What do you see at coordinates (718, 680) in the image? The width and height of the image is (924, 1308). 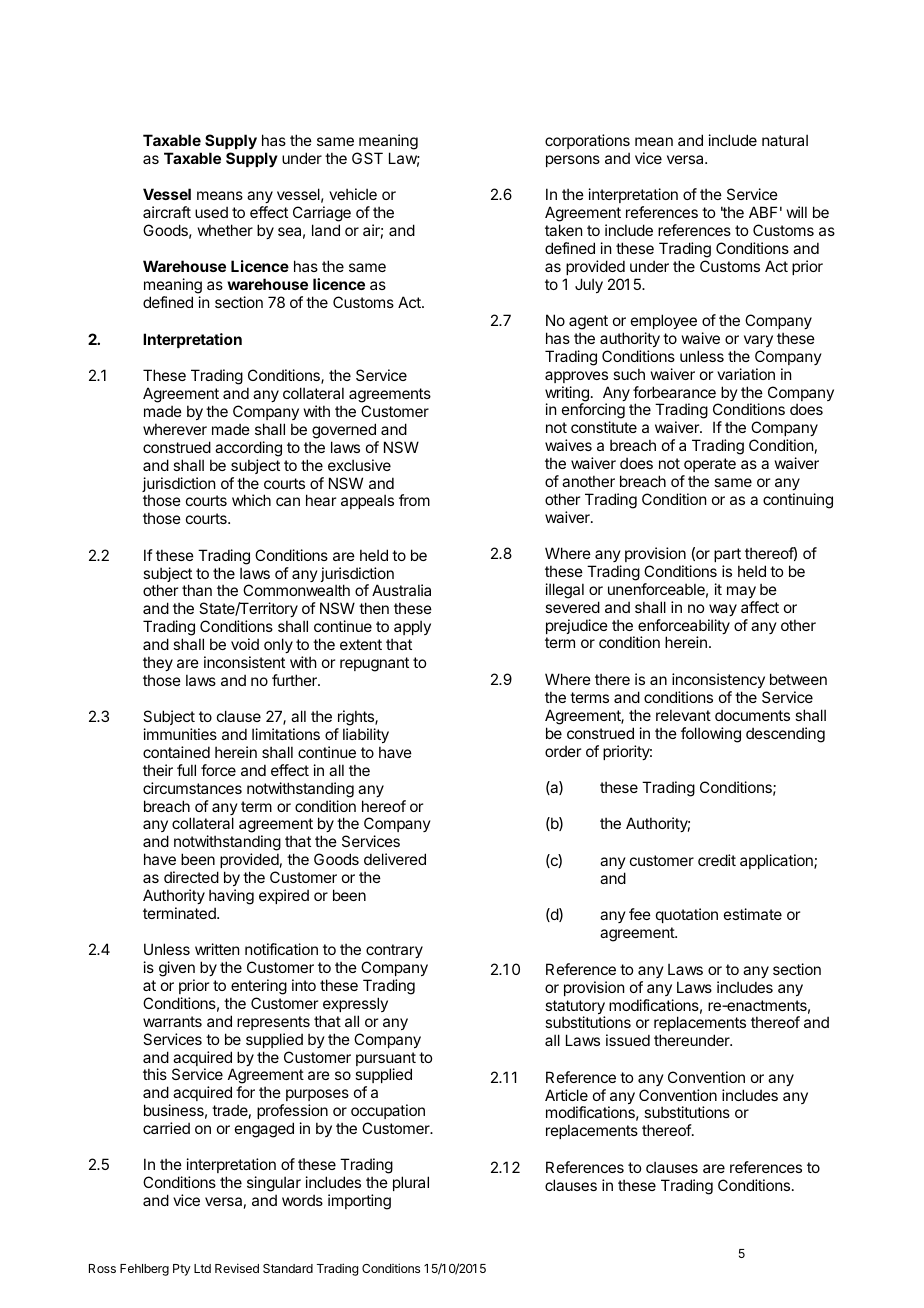 I see `inconsistency` at bounding box center [718, 680].
